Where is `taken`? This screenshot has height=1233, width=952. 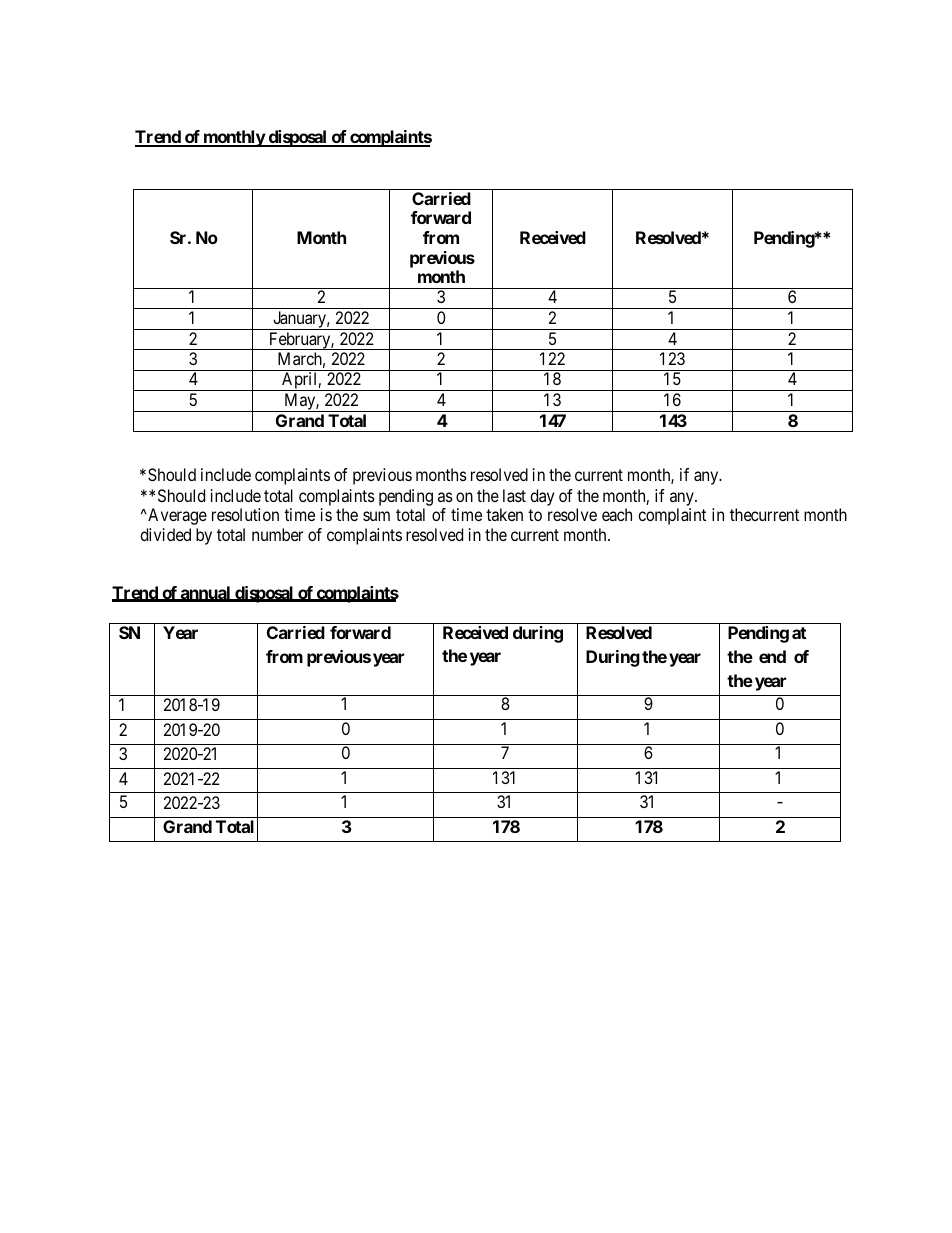 taken is located at coordinates (504, 514).
